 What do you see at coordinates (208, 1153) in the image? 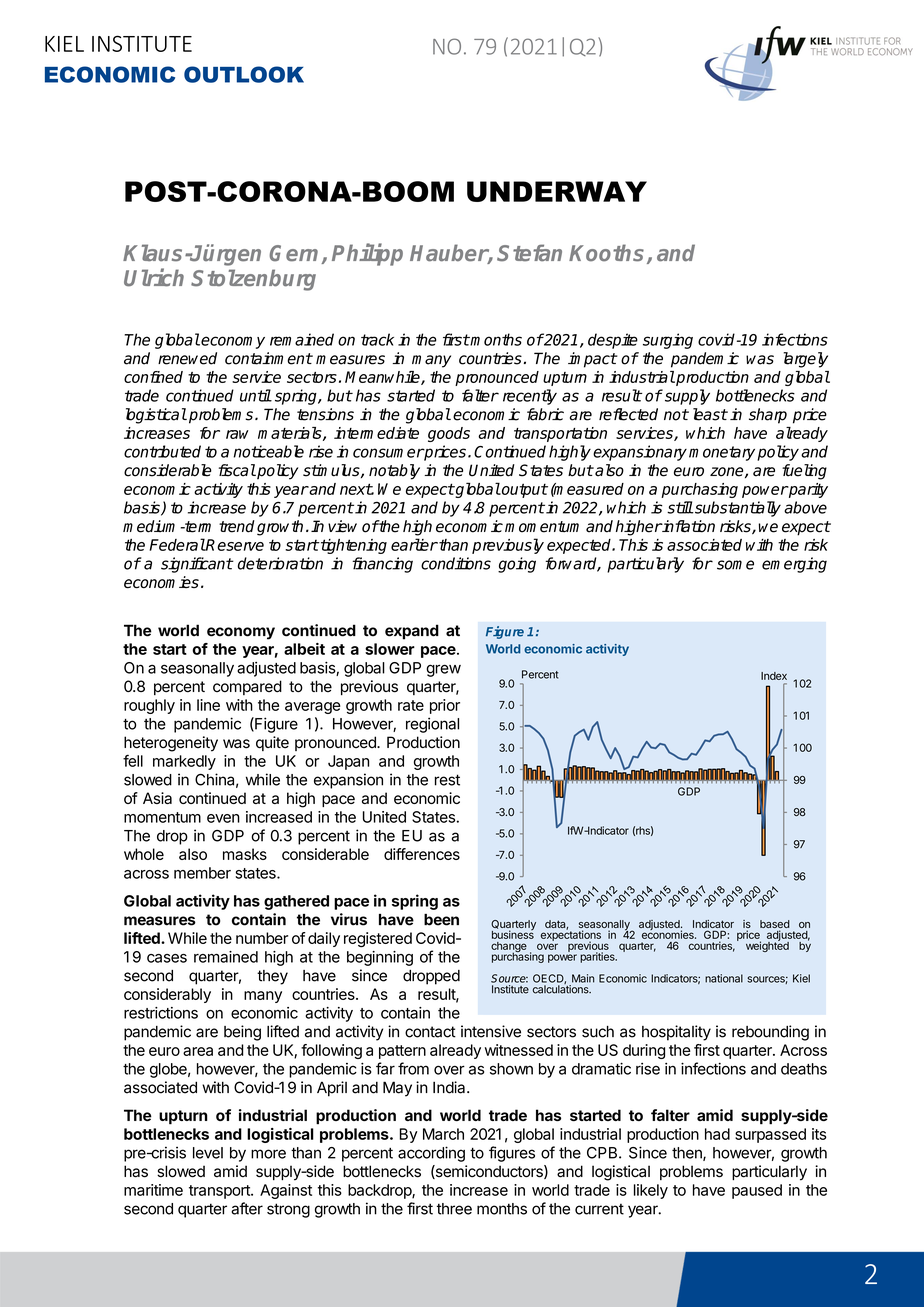
I see `level` at bounding box center [208, 1153].
